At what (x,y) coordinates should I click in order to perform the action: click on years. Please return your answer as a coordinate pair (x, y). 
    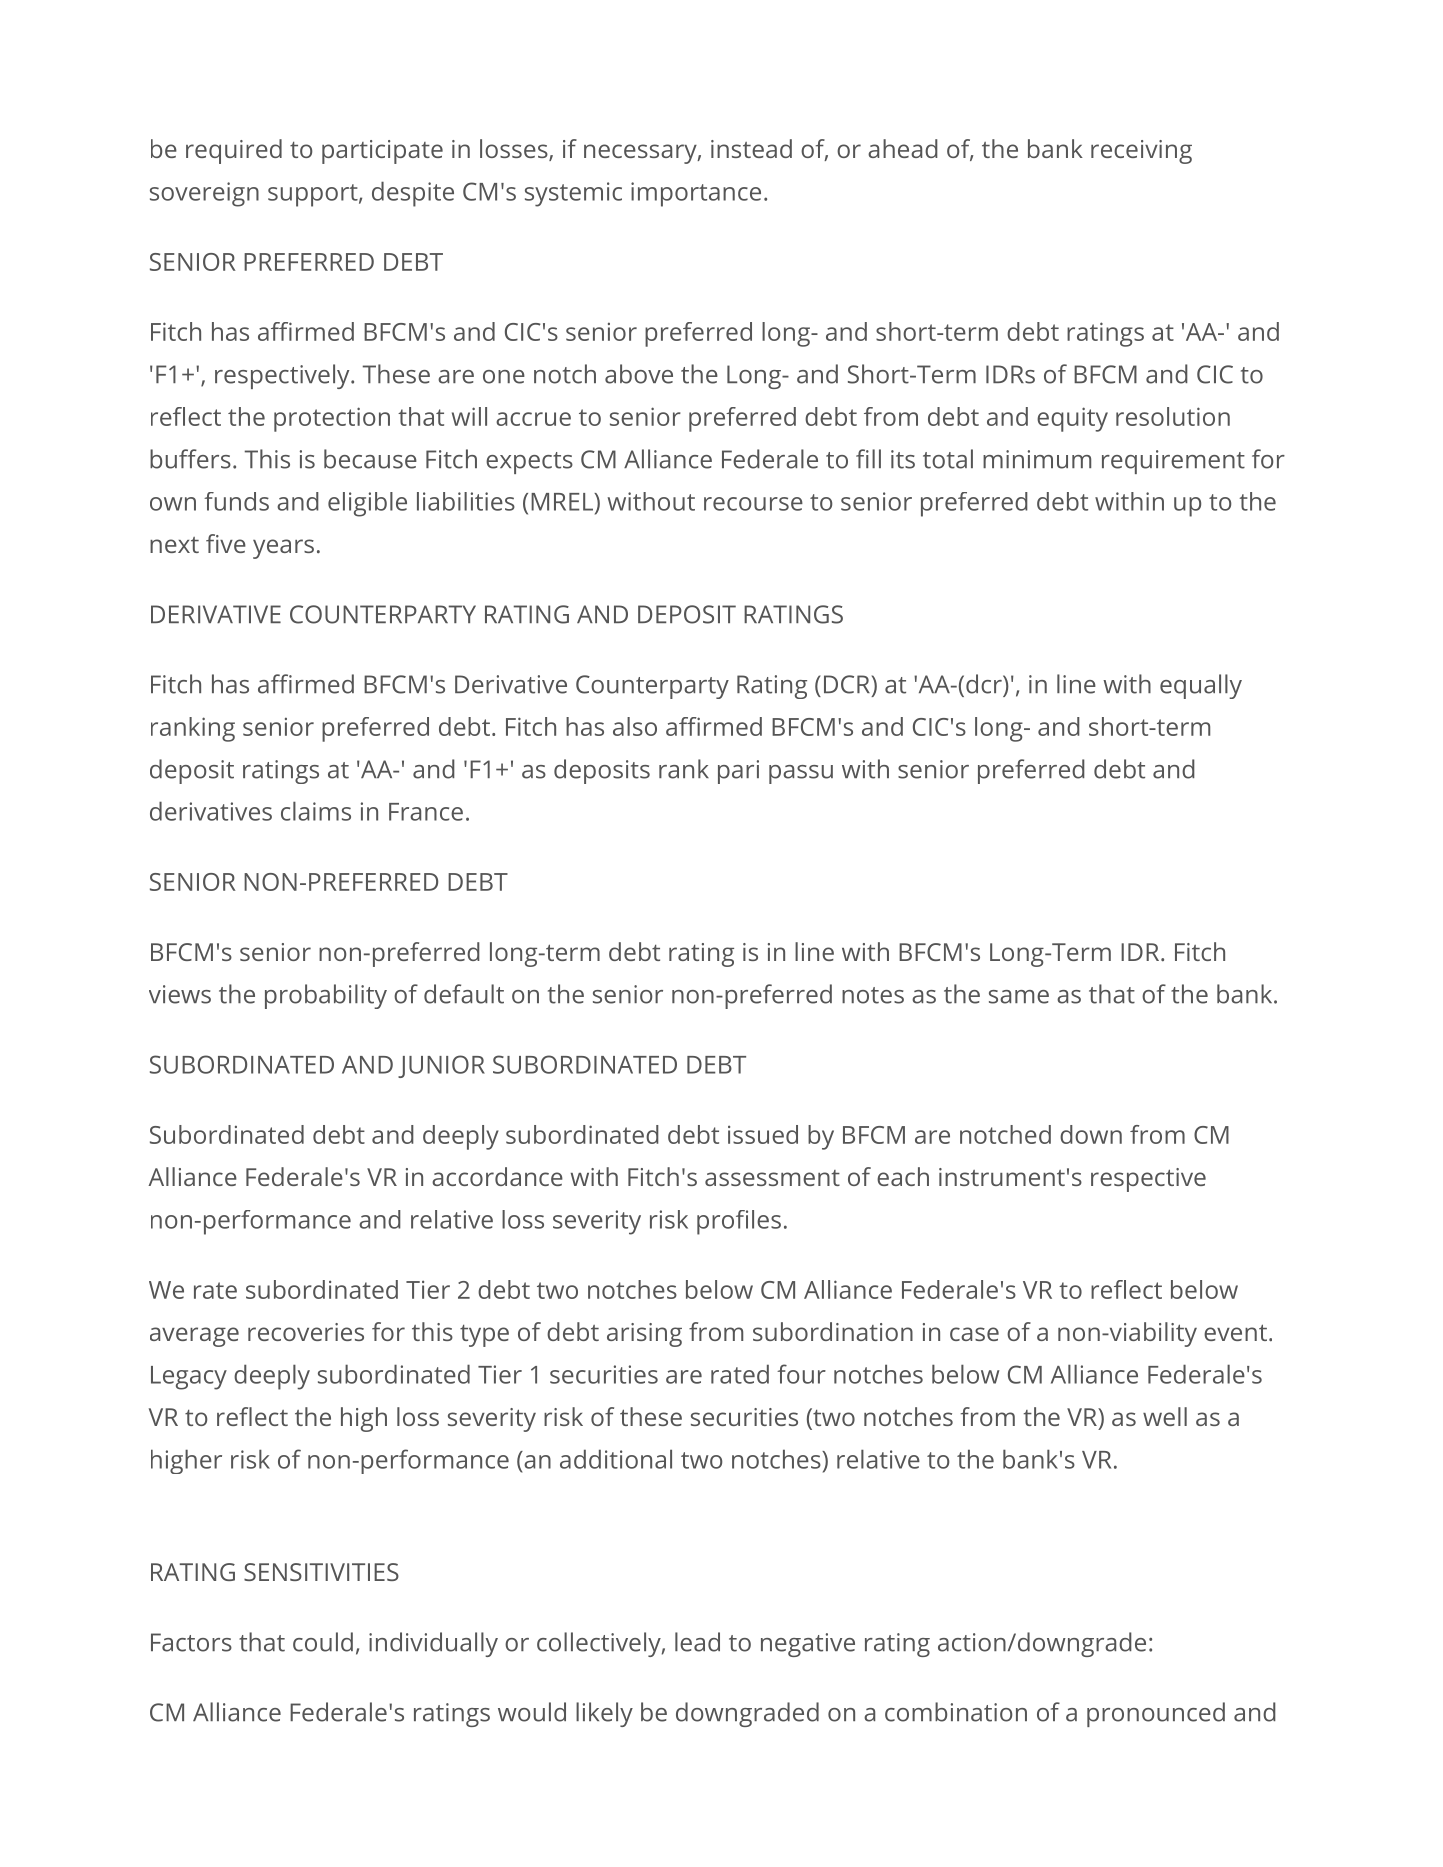
    Looking at the image, I should click on (283, 549).
